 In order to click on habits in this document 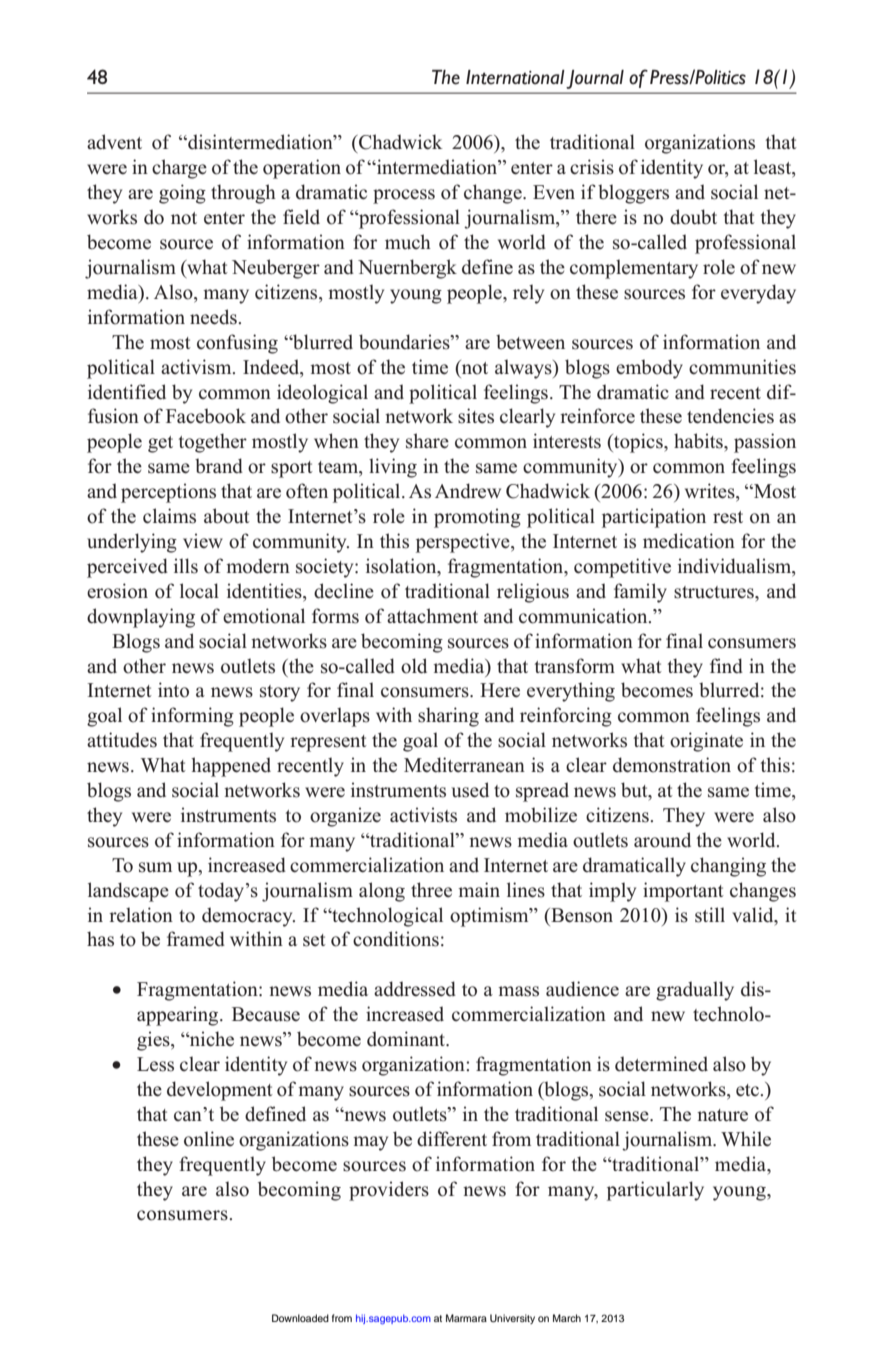, I will do `click(699, 441)`.
